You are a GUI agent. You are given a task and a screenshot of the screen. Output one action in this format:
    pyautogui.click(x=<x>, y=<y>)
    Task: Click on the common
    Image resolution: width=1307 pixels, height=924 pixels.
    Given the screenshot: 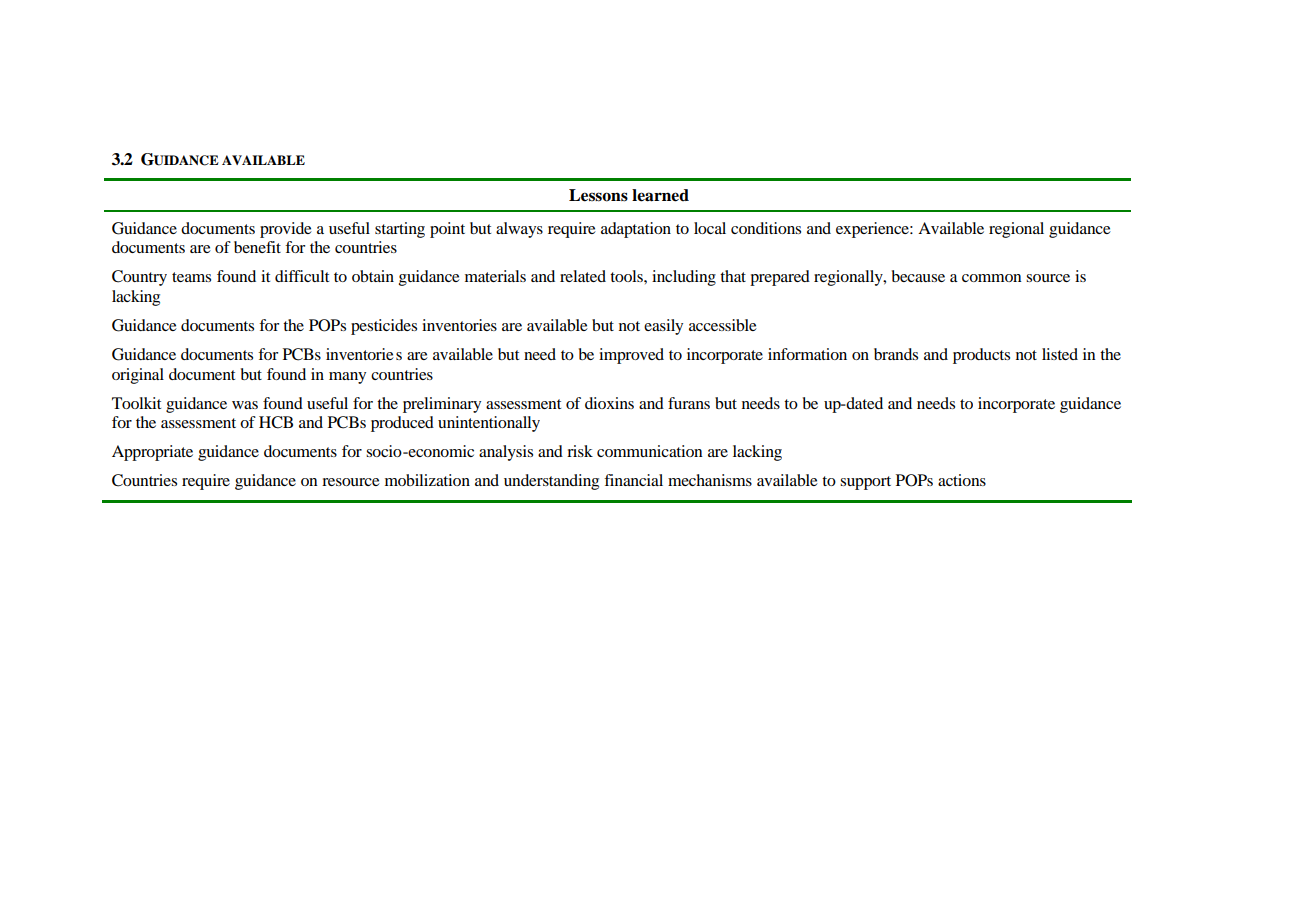 What is the action you would take?
    pyautogui.click(x=992, y=278)
